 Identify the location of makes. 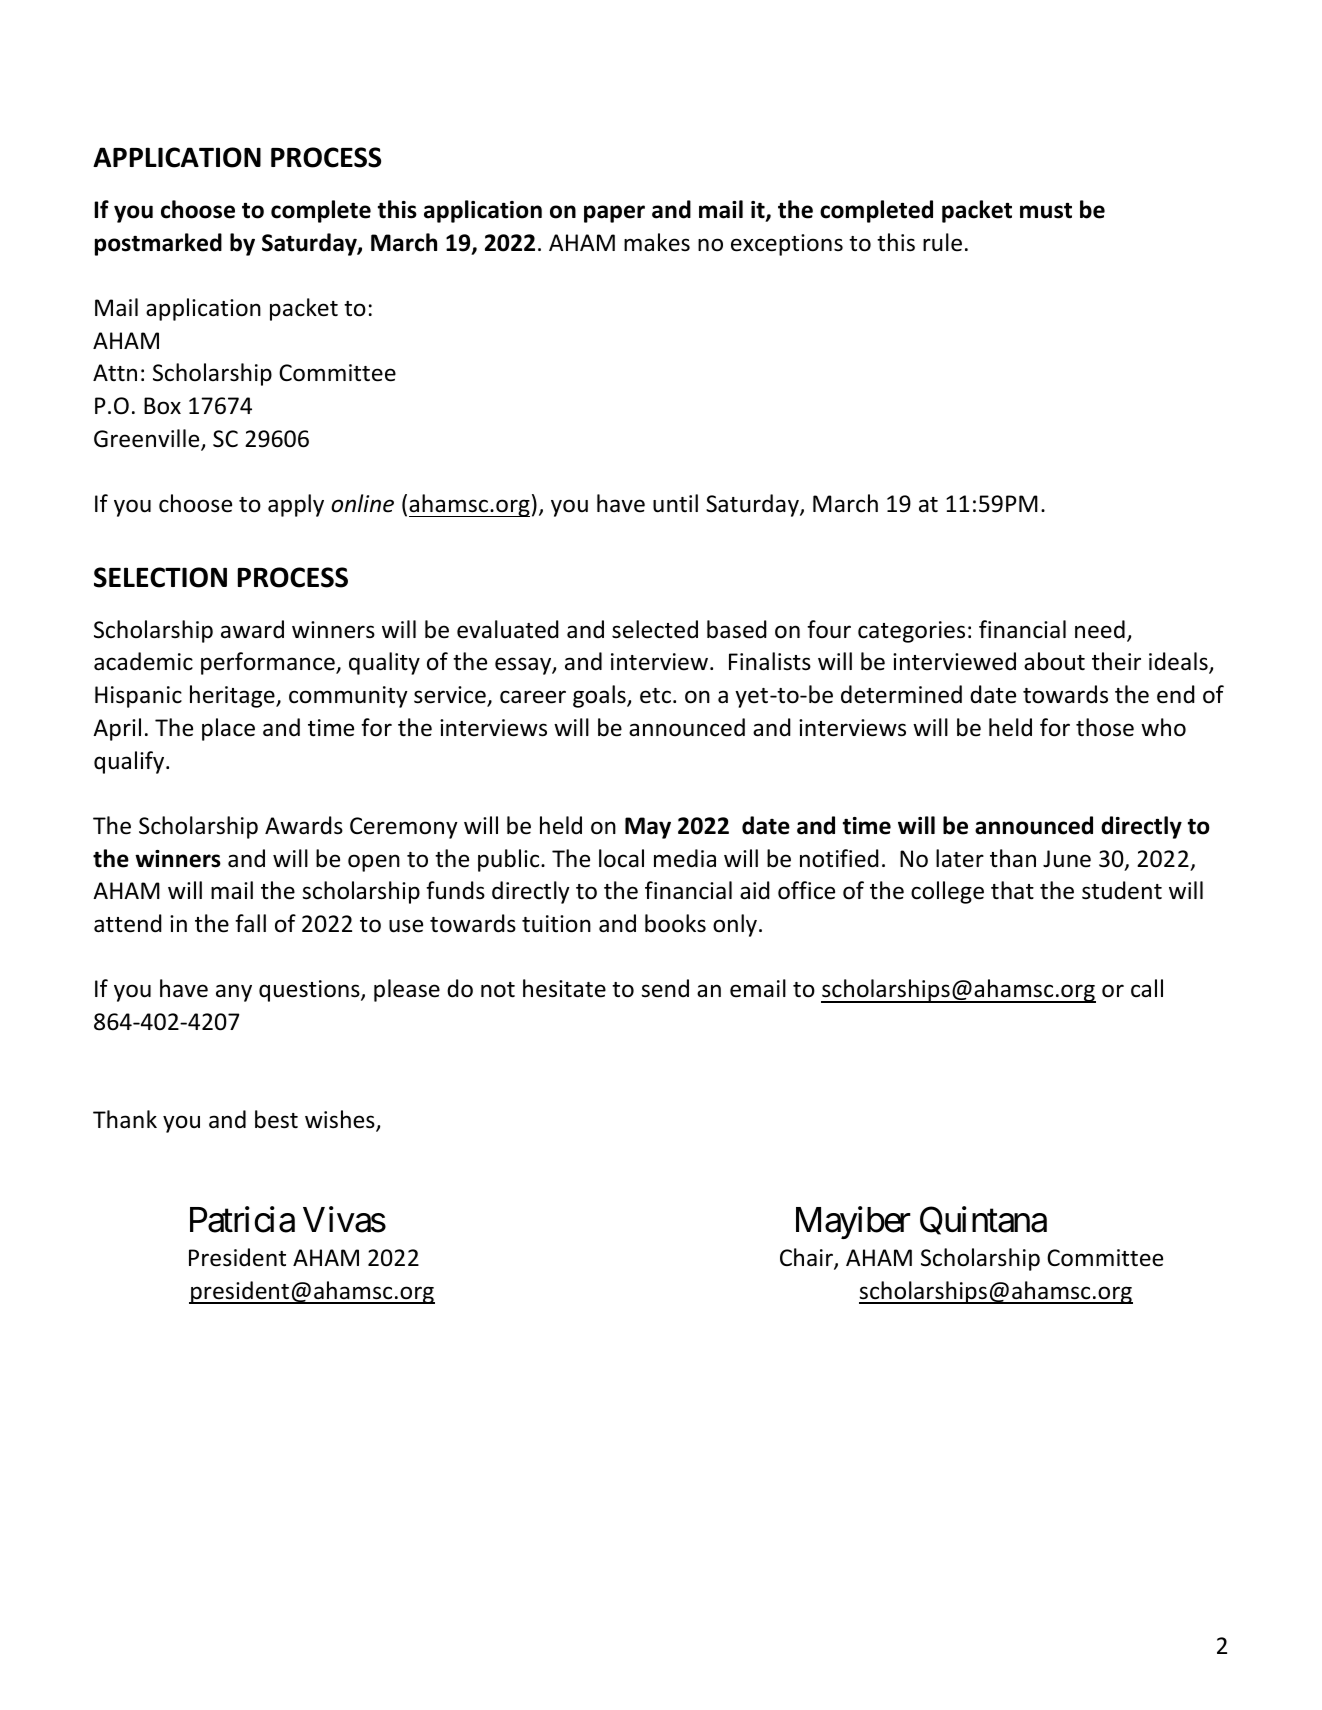
(657, 242).
